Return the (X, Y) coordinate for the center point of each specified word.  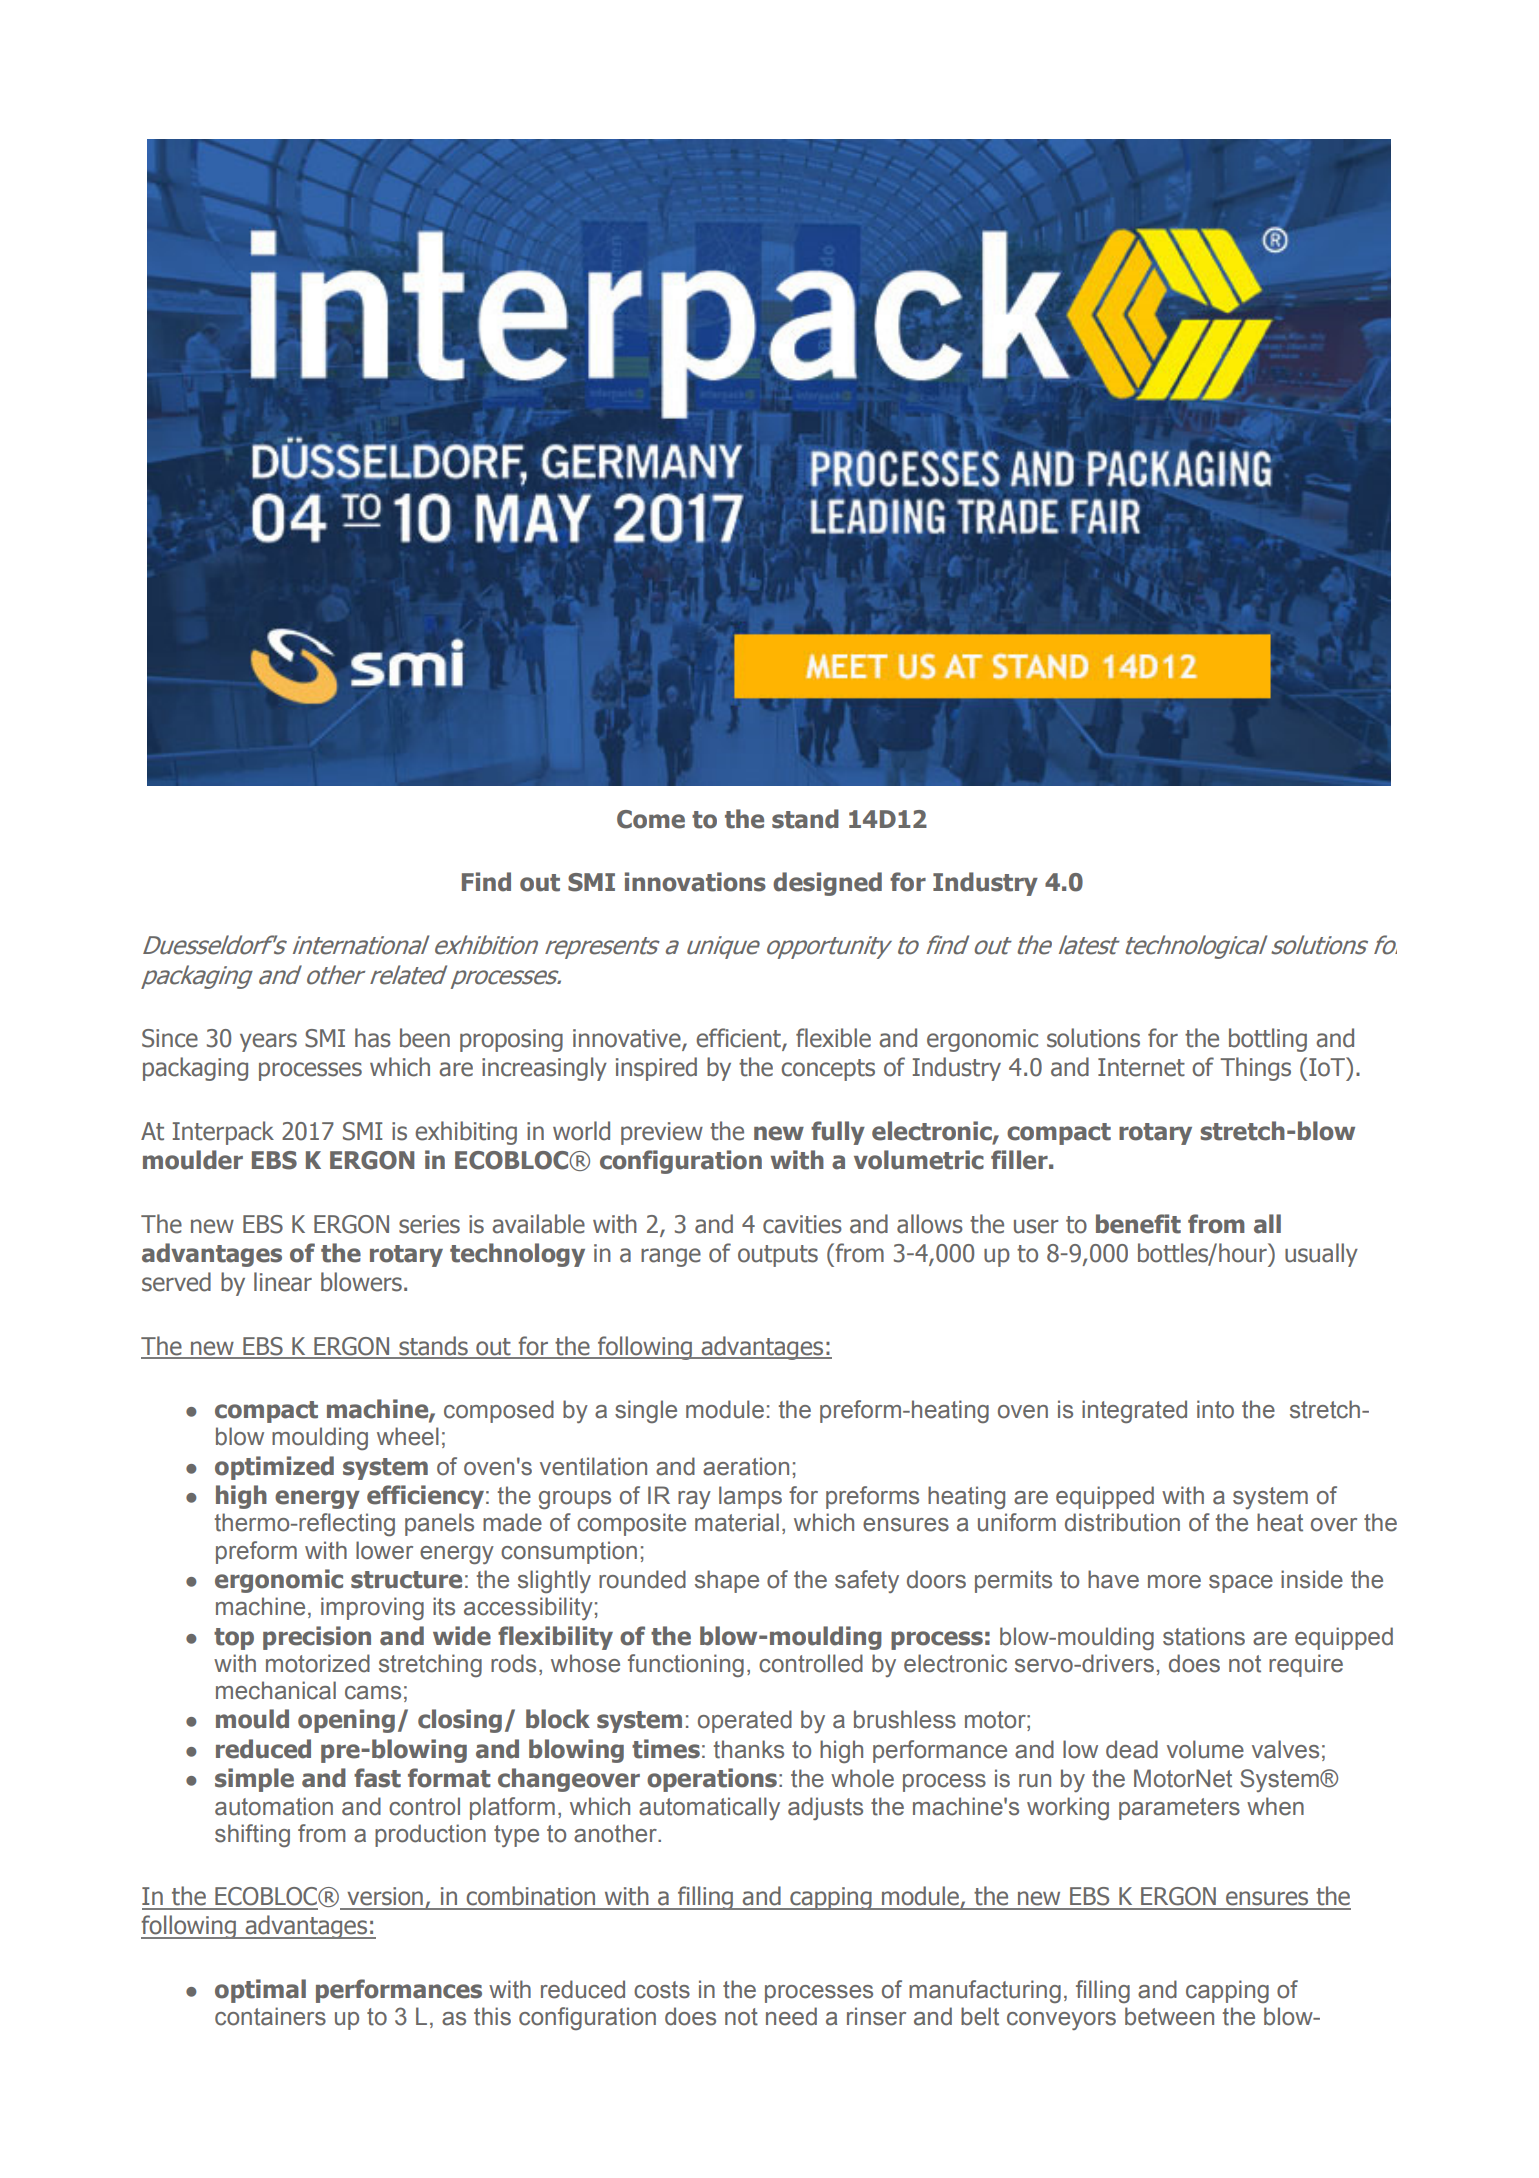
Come (651, 819)
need (791, 2016)
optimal (260, 1991)
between (1169, 2016)
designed (827, 884)
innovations (695, 882)
